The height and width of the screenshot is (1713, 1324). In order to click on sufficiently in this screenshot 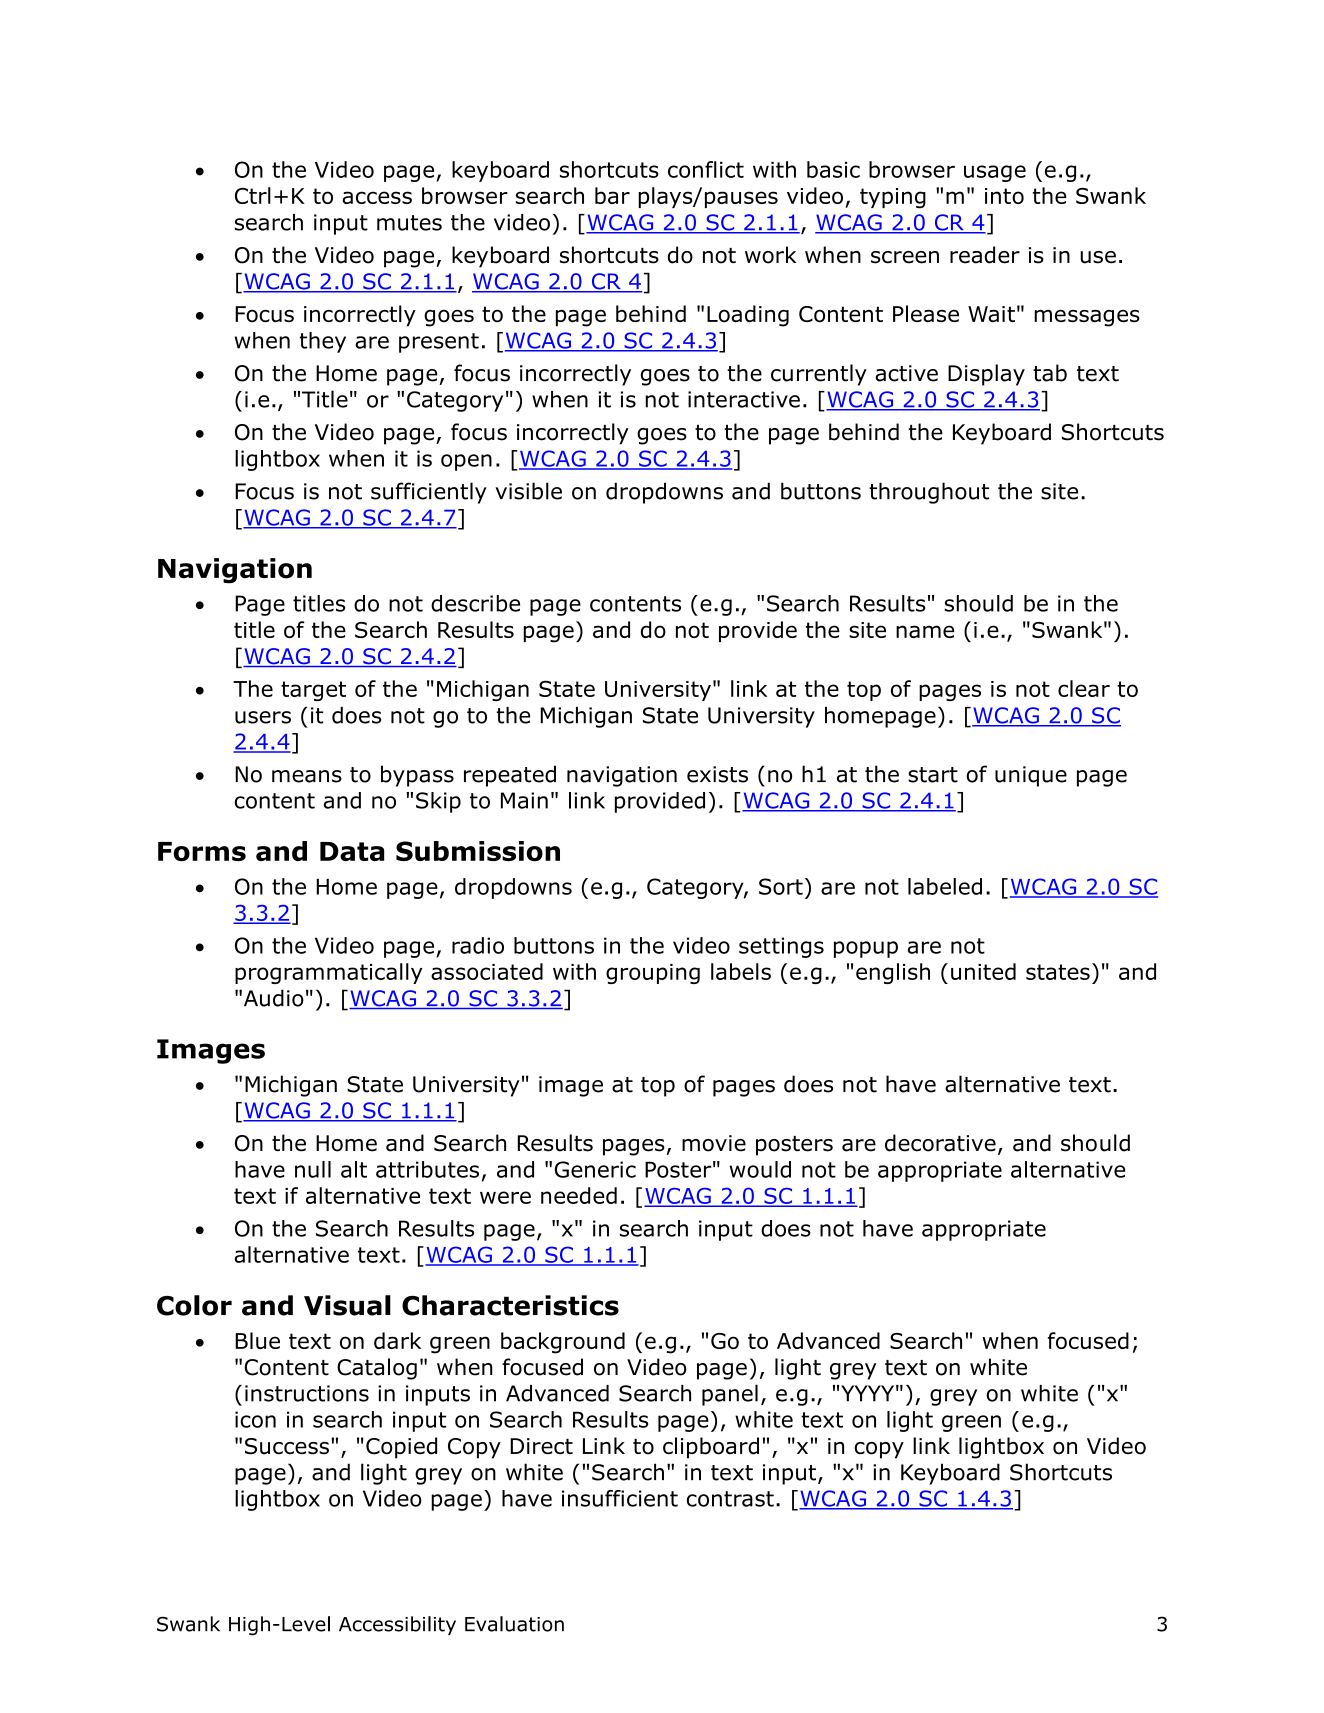, I will do `click(429, 493)`.
